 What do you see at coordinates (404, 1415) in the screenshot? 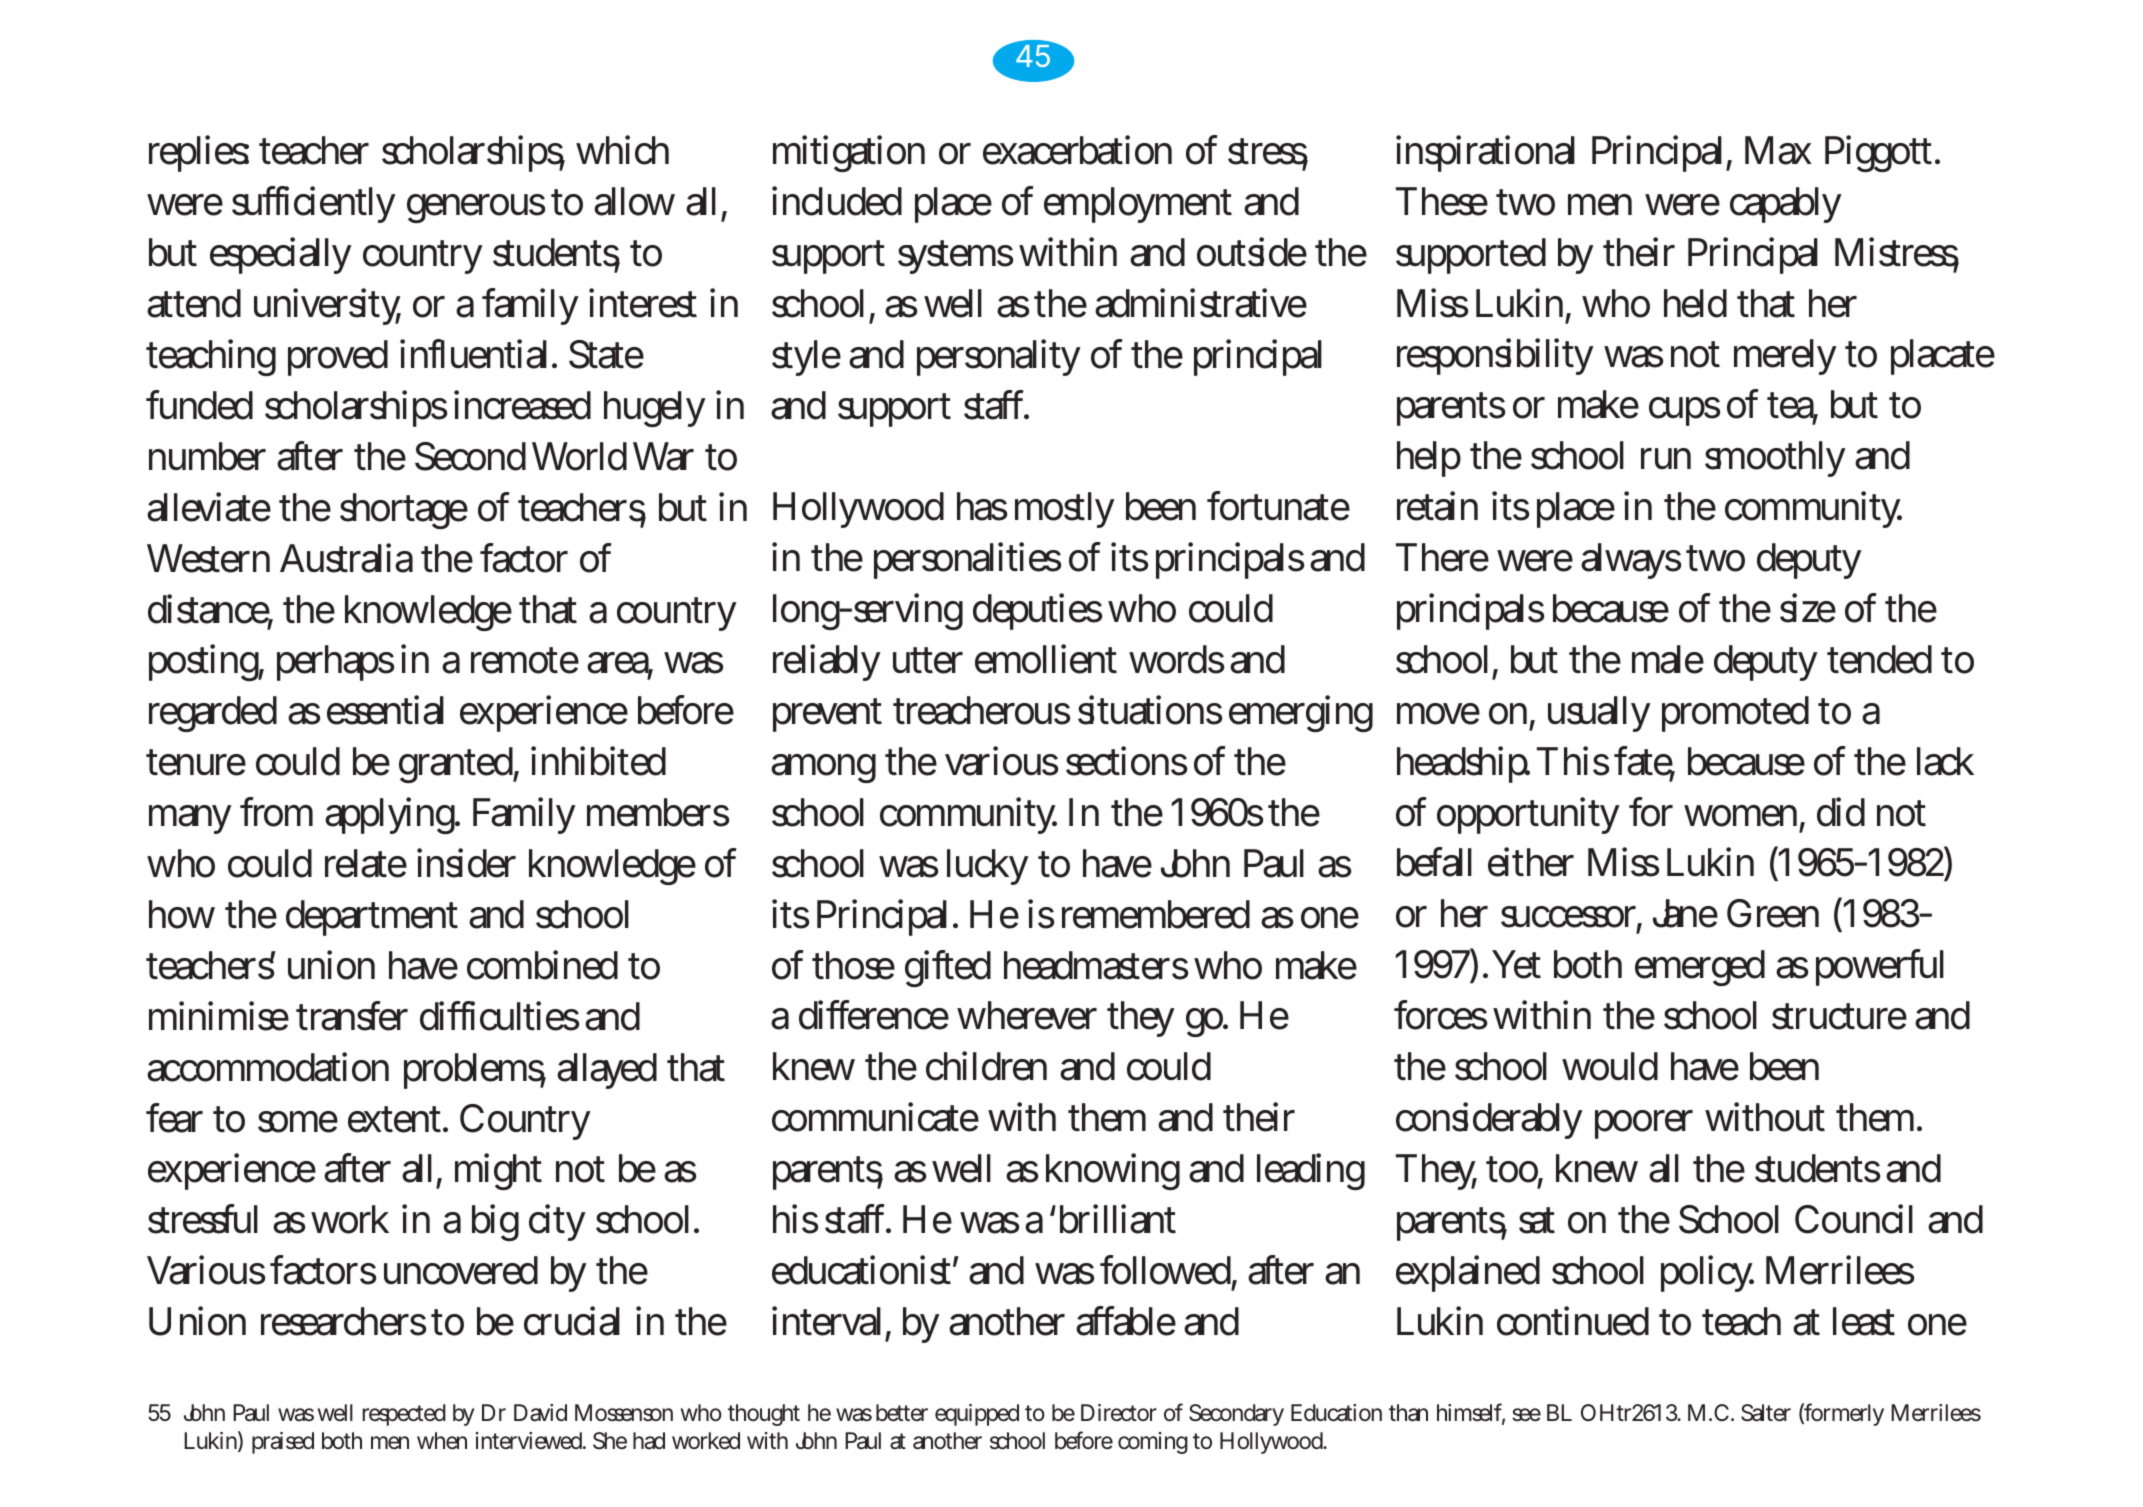
I see `respected` at bounding box center [404, 1415].
